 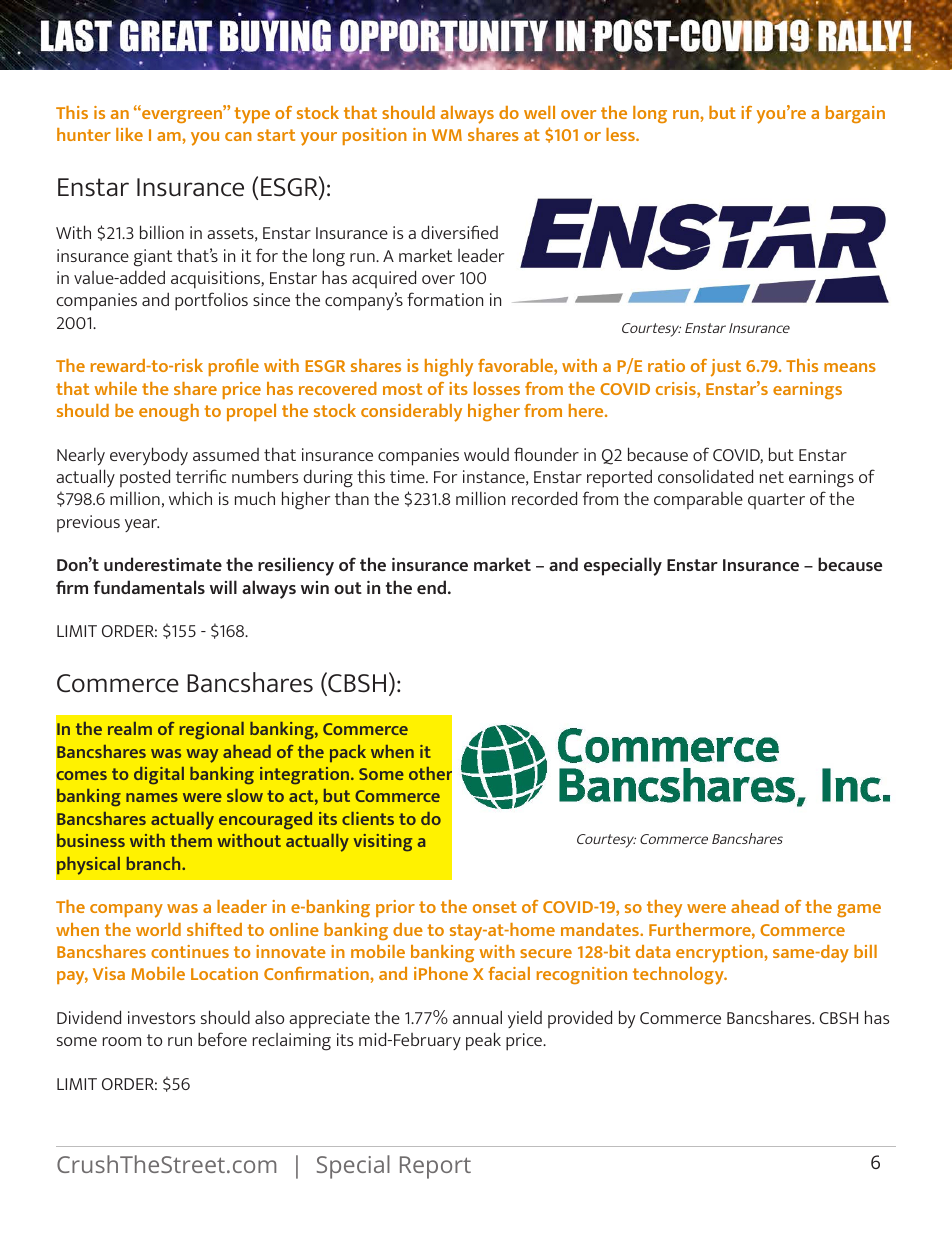 I want to click on investors, so click(x=161, y=1017).
